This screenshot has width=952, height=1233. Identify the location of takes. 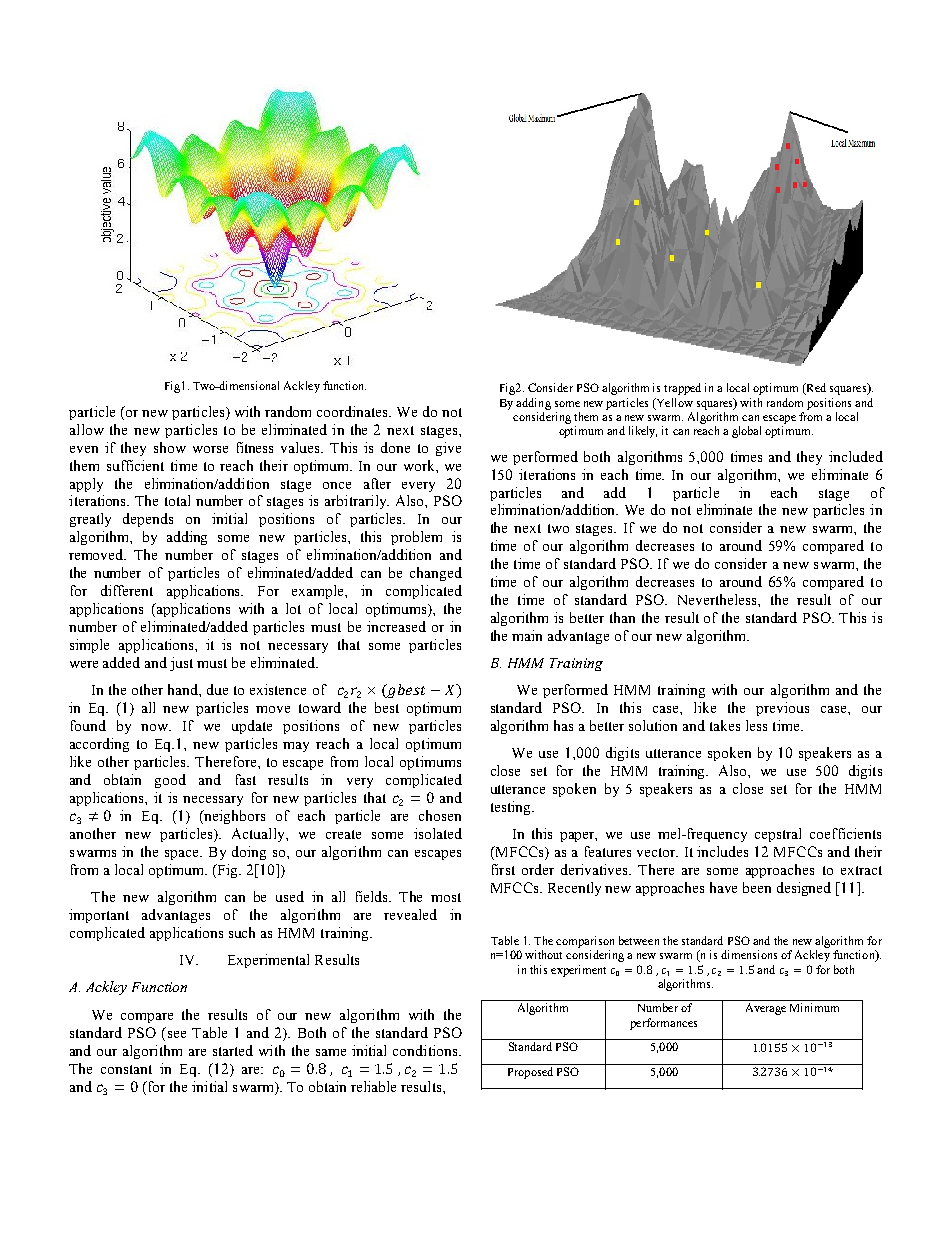
(725, 725).
